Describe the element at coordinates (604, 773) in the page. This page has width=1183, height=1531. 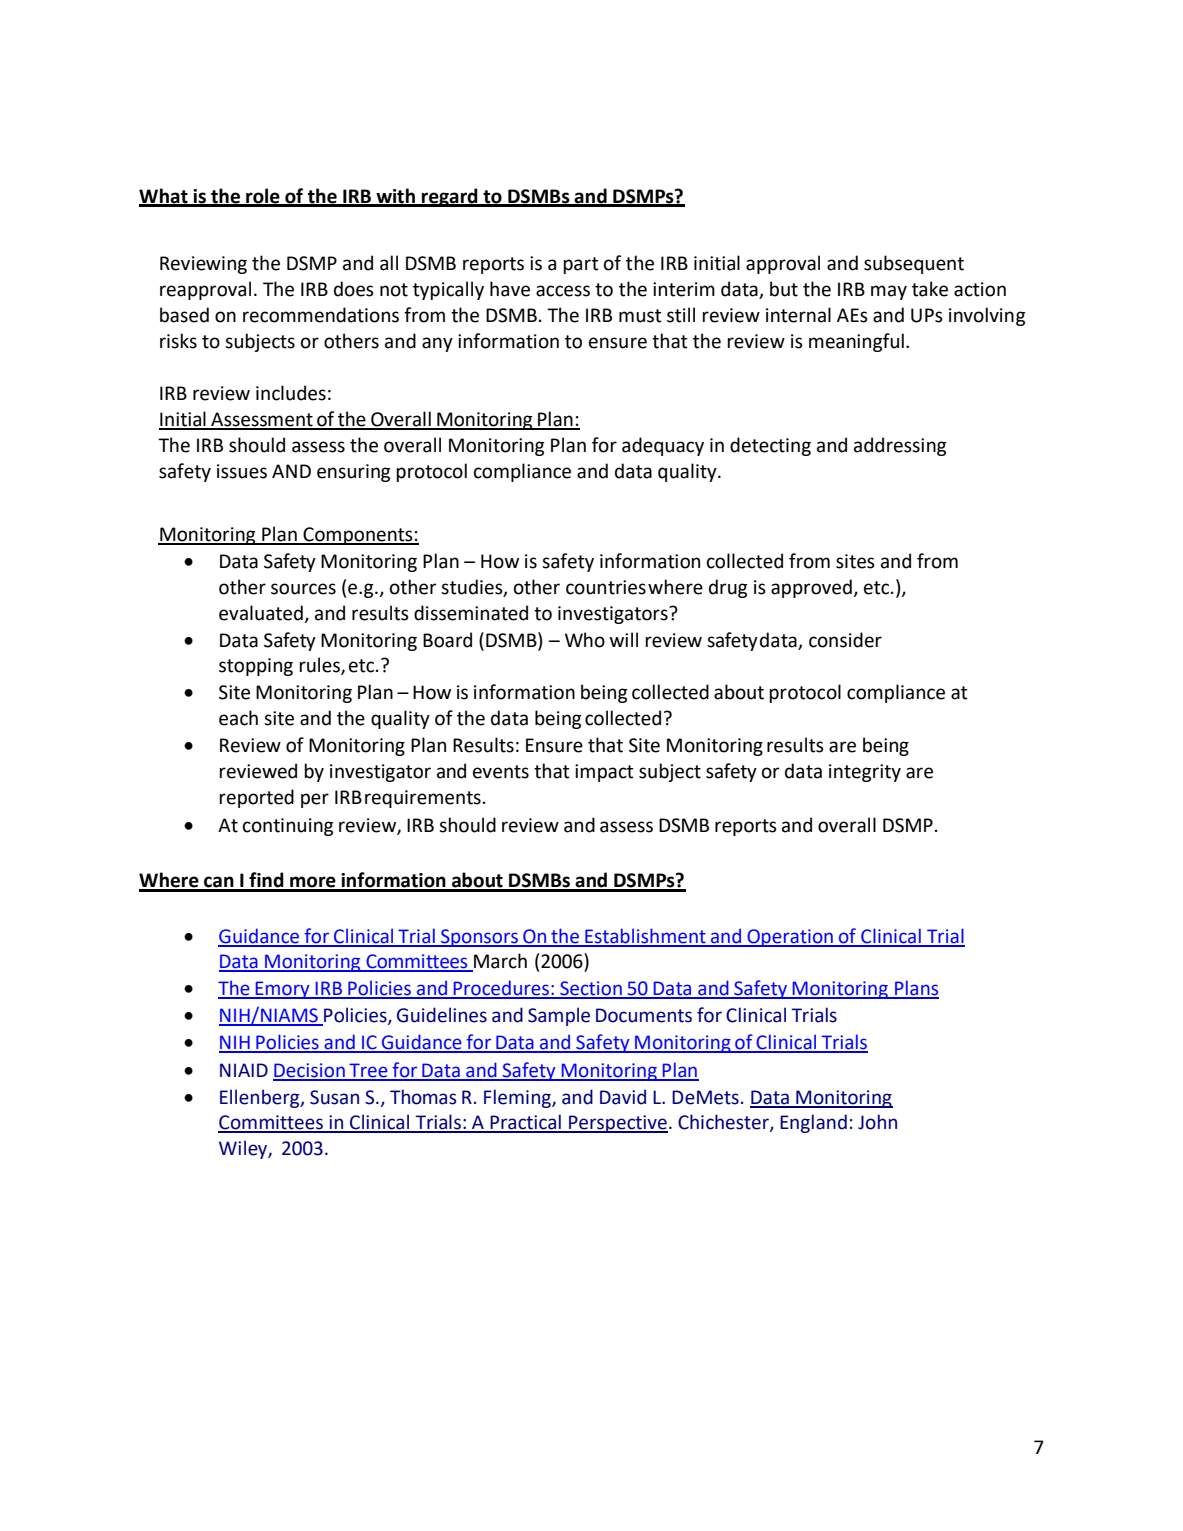
I see `impact` at that location.
